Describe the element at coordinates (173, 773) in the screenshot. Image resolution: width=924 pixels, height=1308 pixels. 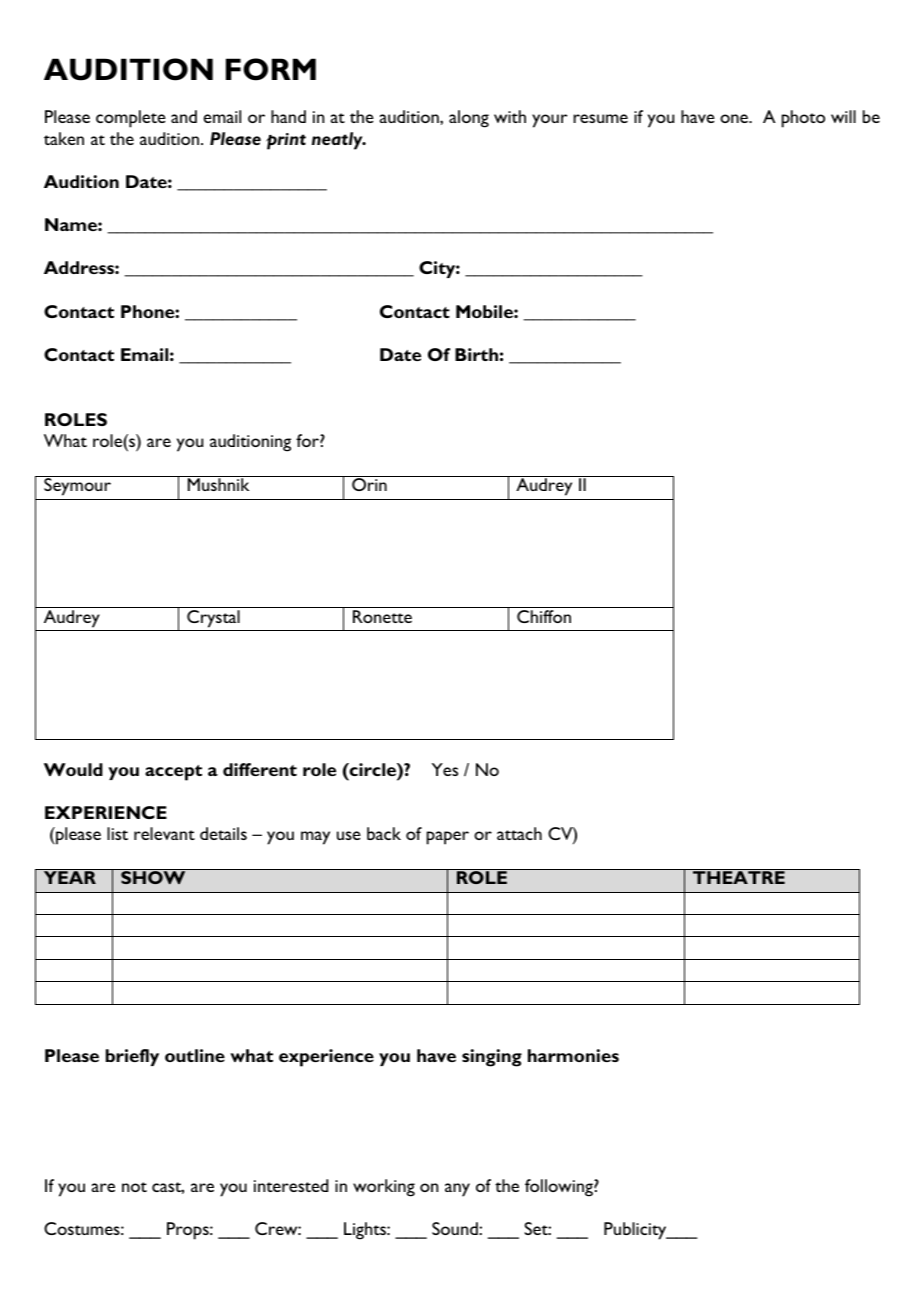
I see `accept` at that location.
